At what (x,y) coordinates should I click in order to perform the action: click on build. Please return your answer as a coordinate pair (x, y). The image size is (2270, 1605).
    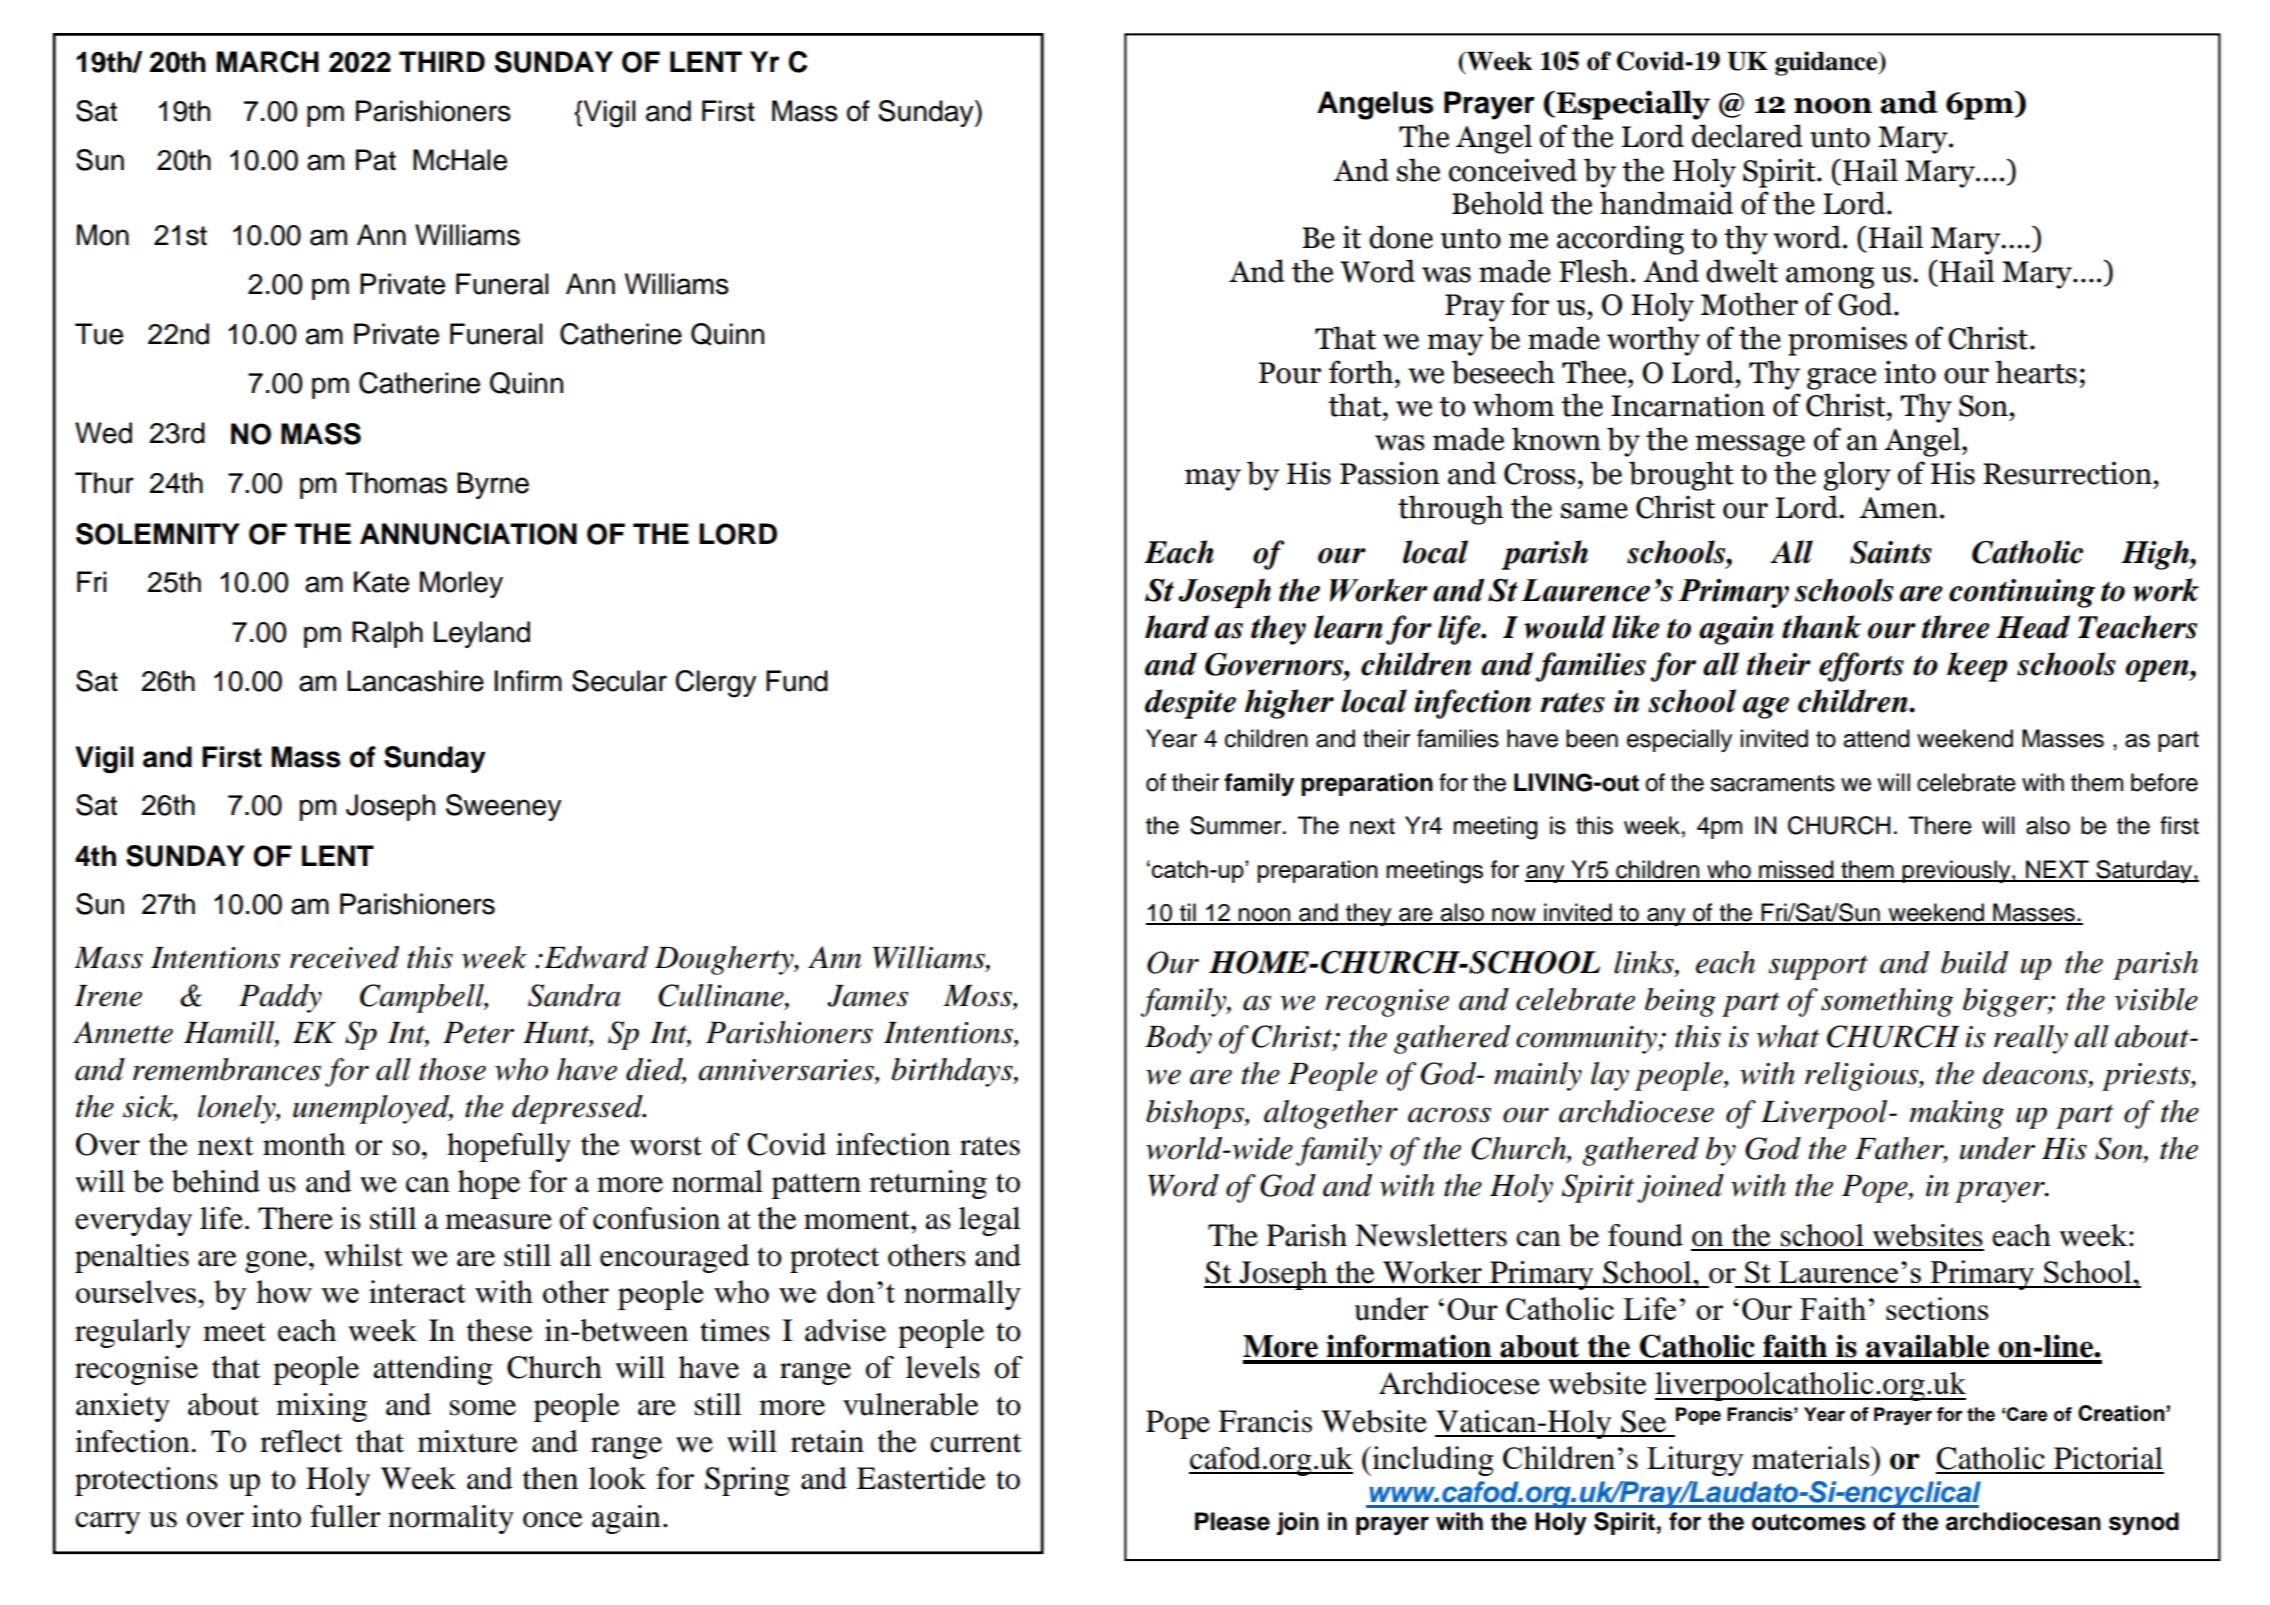
    Looking at the image, I should click on (1974, 962).
